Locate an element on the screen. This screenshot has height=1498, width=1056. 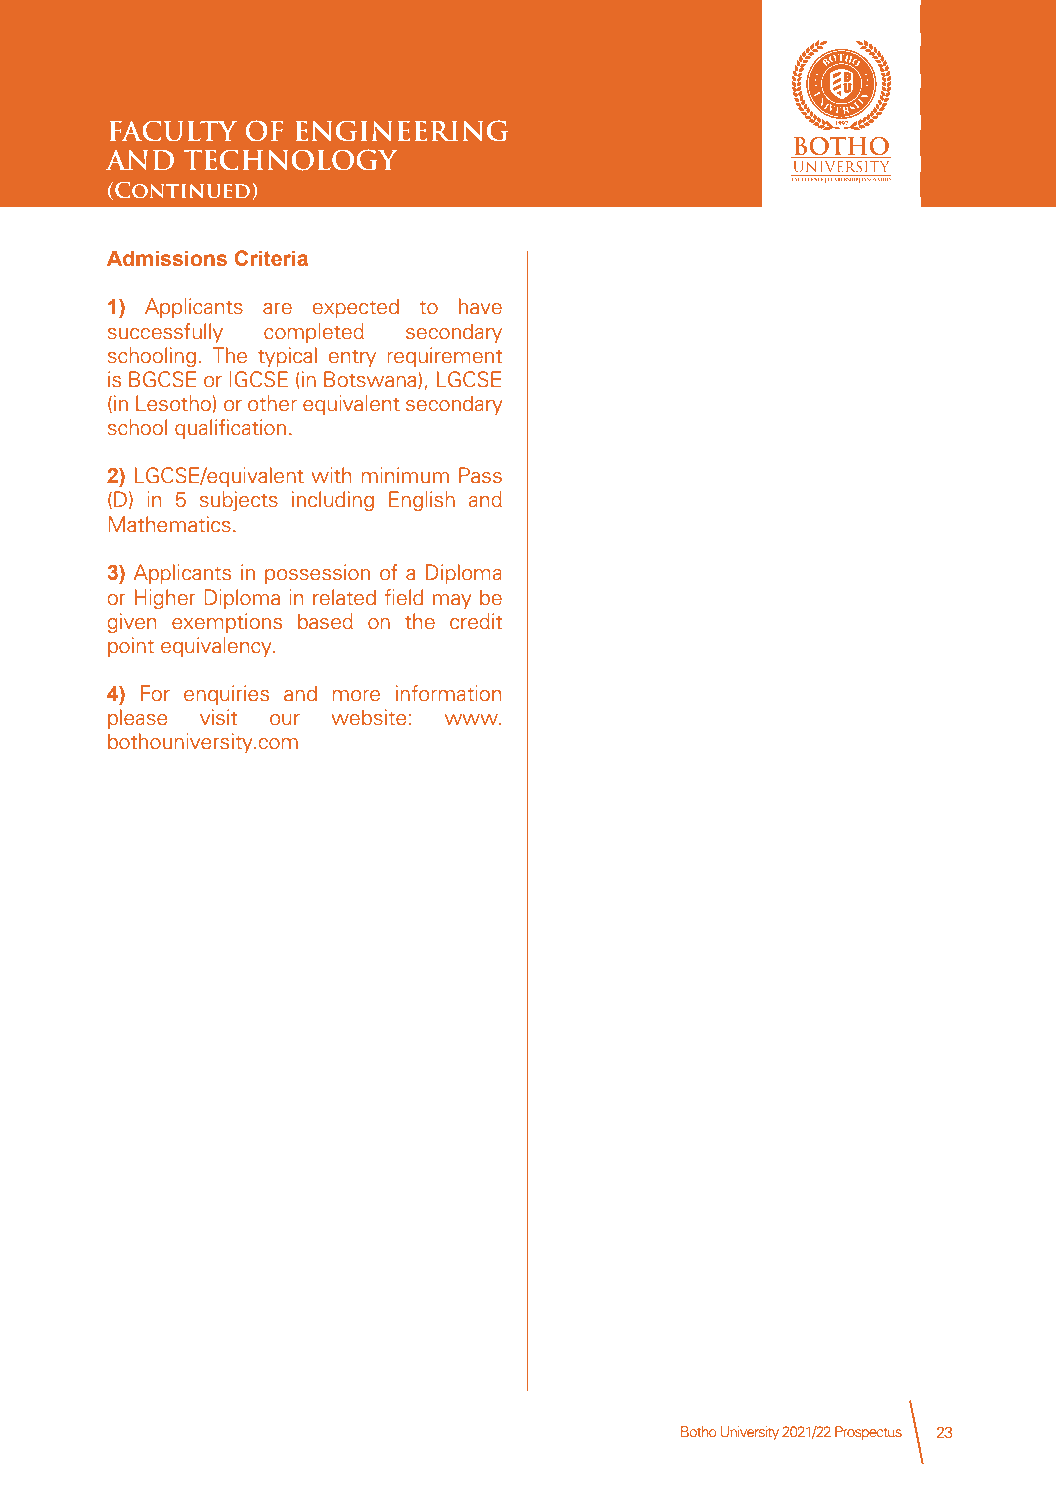
enquiries is located at coordinates (227, 695).
